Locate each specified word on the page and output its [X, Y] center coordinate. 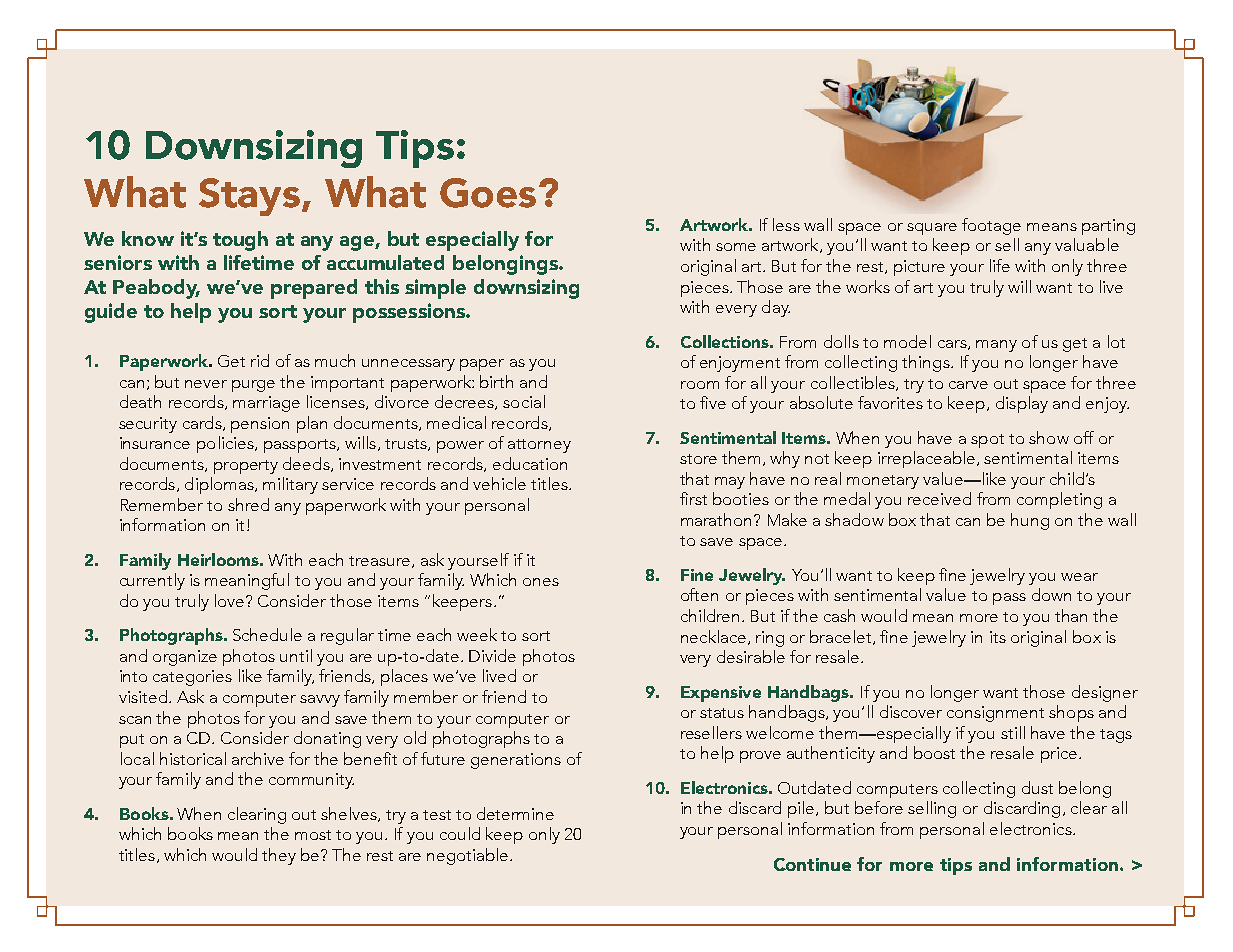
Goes [488, 193]
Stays [249, 197]
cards [203, 423]
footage [991, 226]
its [998, 637]
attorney [539, 446]
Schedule [267, 634]
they [279, 856]
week [477, 634]
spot [987, 441]
